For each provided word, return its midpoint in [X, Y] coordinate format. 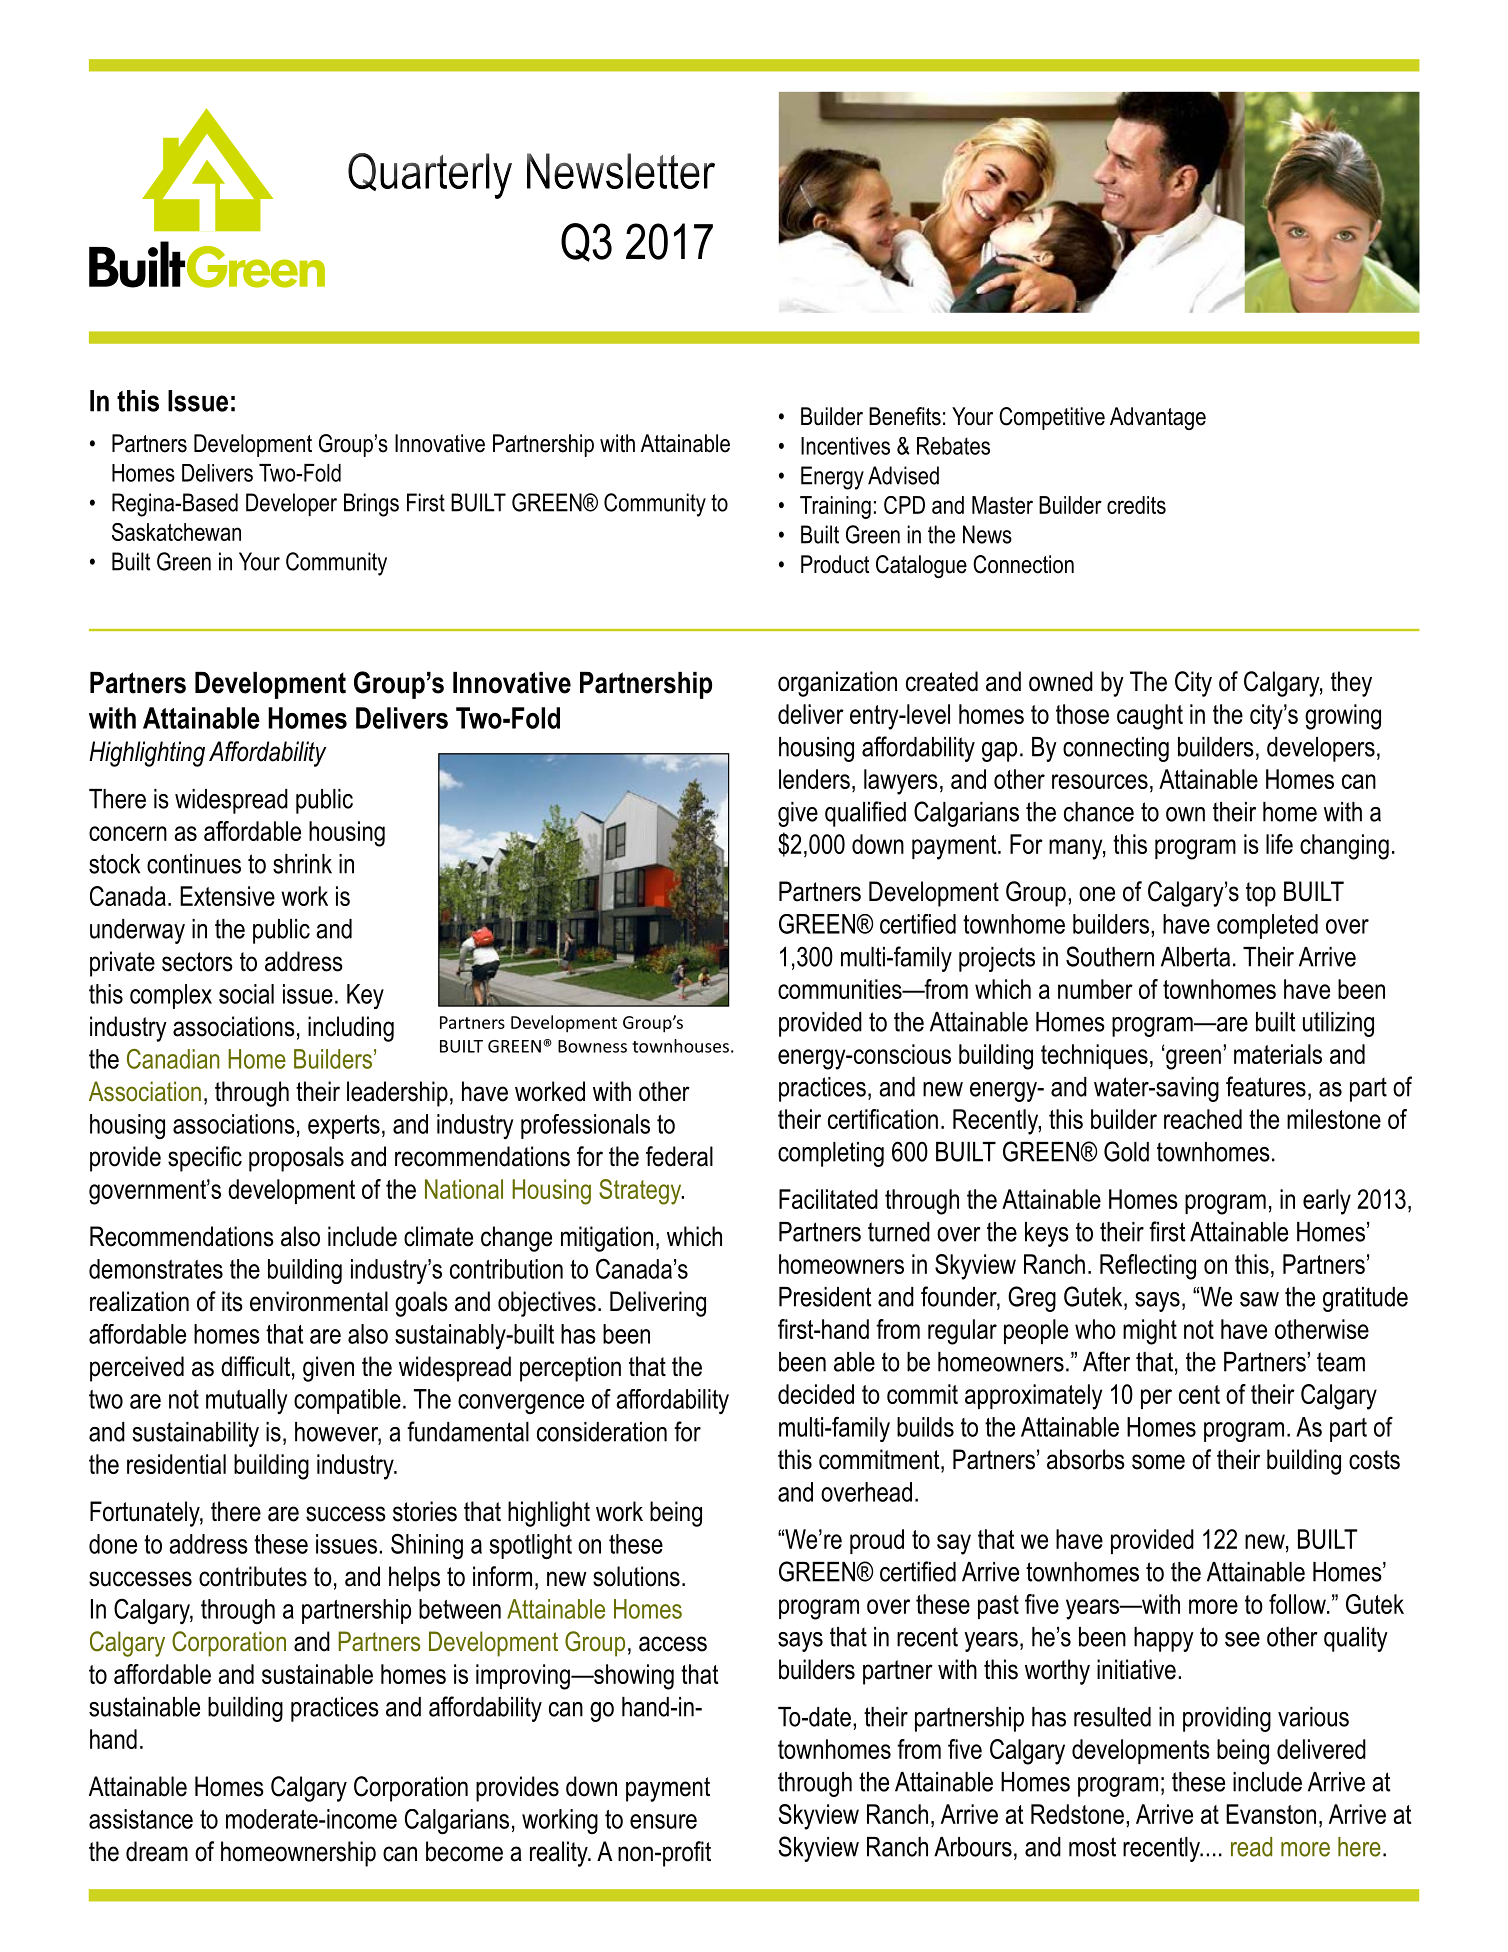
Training [835, 507]
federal [679, 1156]
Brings [371, 505]
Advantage [1158, 418]
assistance [141, 1819]
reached [1203, 1119]
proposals [296, 1159]
